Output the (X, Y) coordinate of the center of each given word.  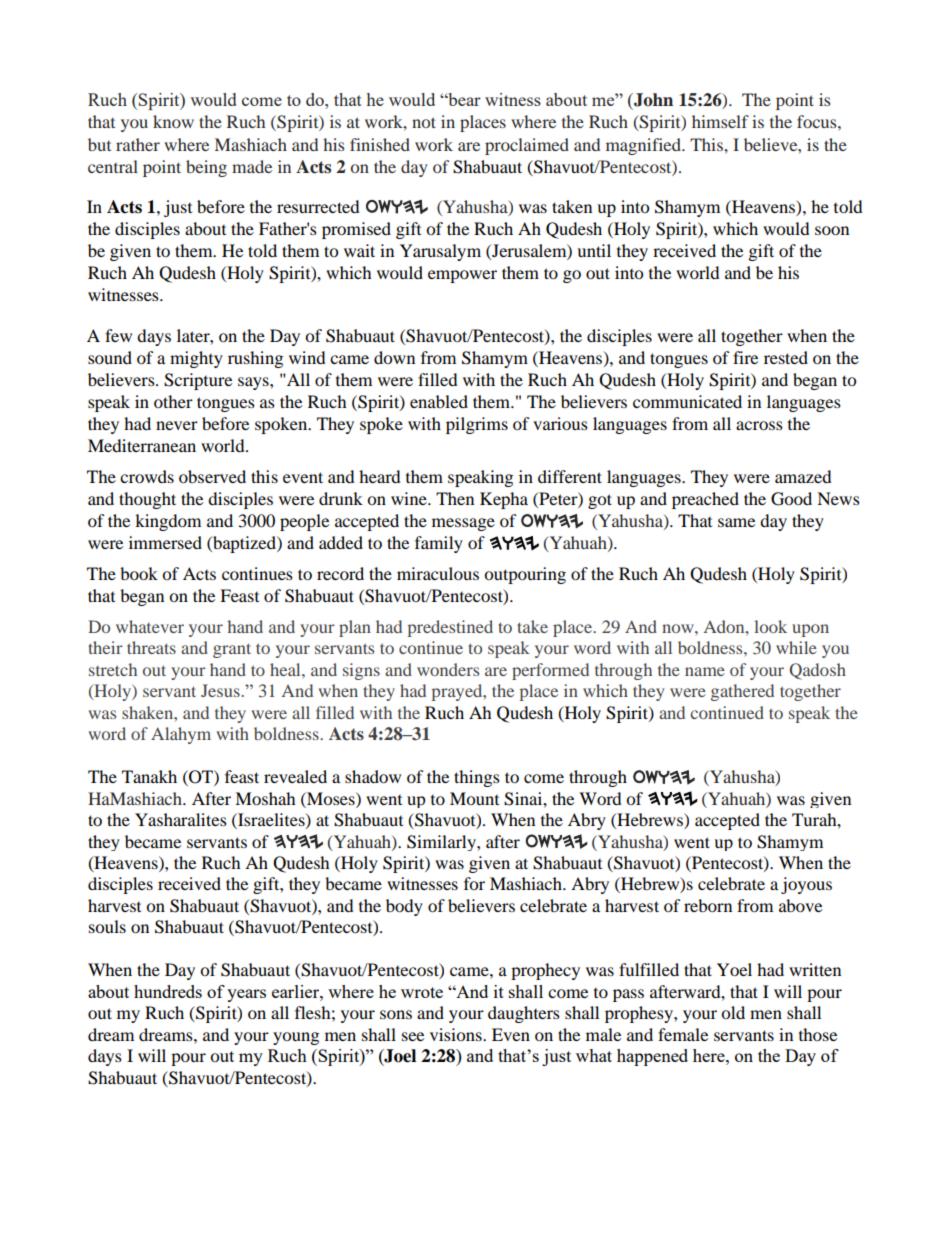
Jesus (221, 690)
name (705, 671)
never (177, 425)
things (477, 778)
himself (720, 121)
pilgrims (477, 425)
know (173, 121)
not (424, 122)
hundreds (168, 991)
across (759, 425)
